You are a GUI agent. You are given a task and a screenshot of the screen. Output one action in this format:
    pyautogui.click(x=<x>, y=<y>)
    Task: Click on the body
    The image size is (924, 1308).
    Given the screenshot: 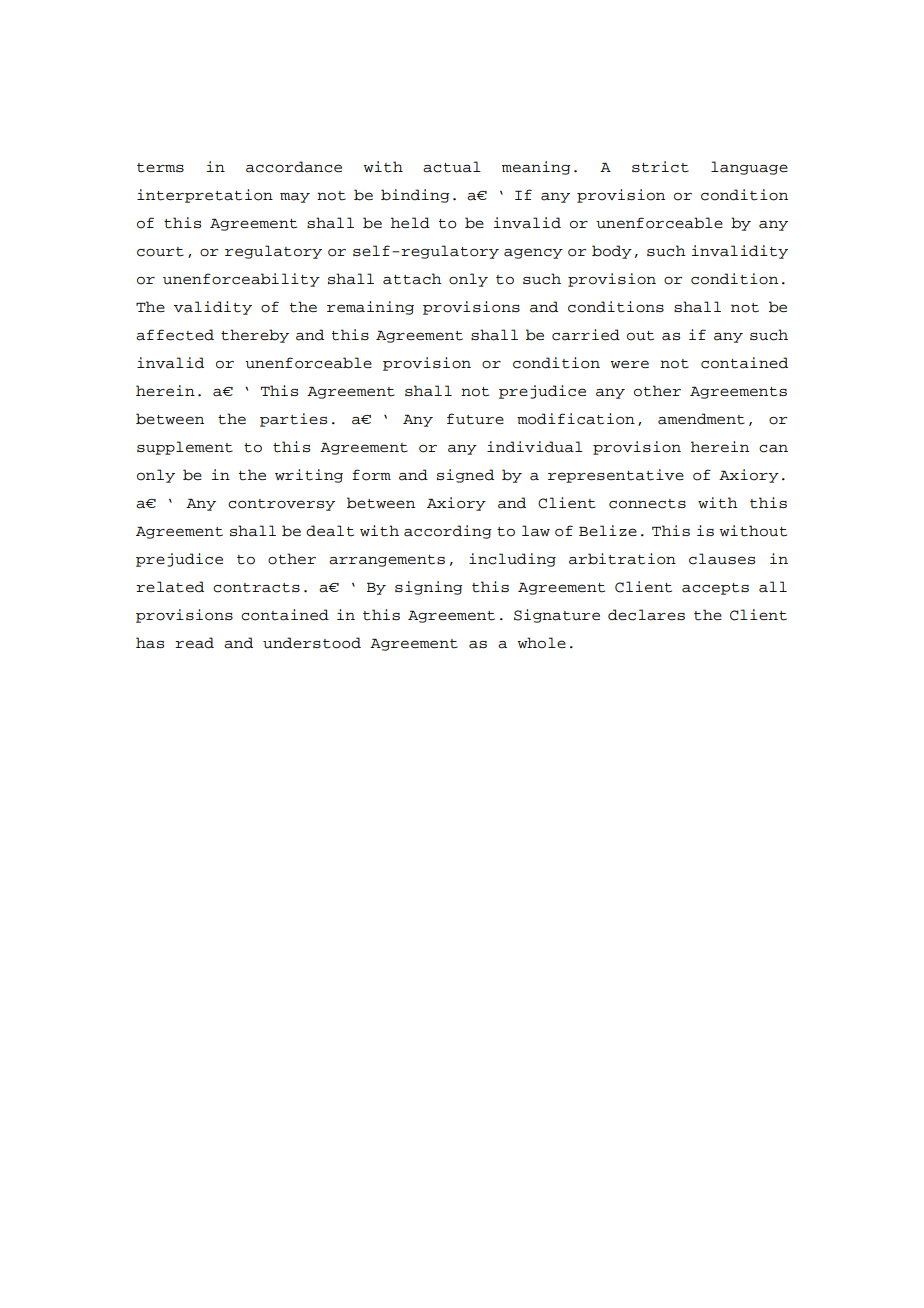 What is the action you would take?
    pyautogui.click(x=612, y=252)
